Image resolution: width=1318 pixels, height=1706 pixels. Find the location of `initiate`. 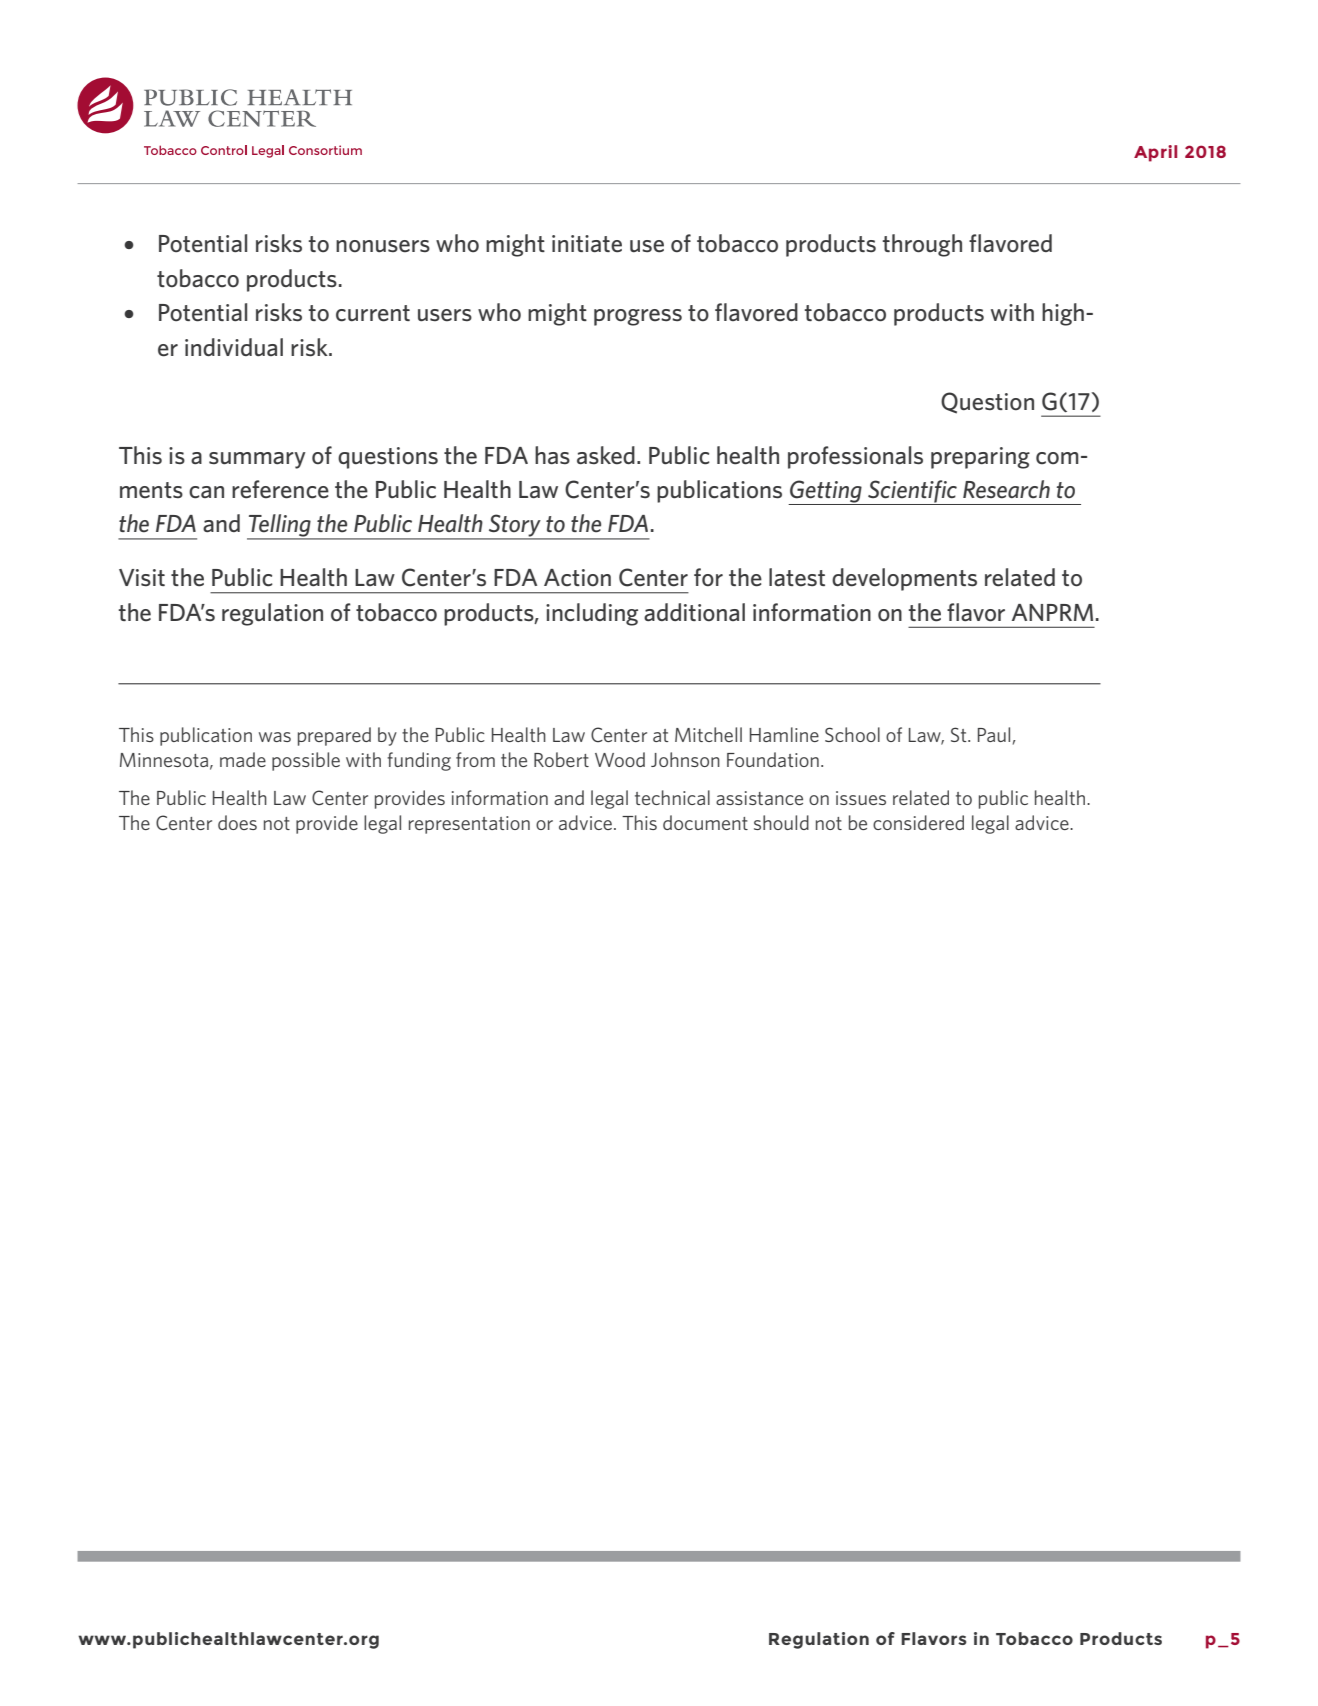

initiate is located at coordinates (587, 244).
